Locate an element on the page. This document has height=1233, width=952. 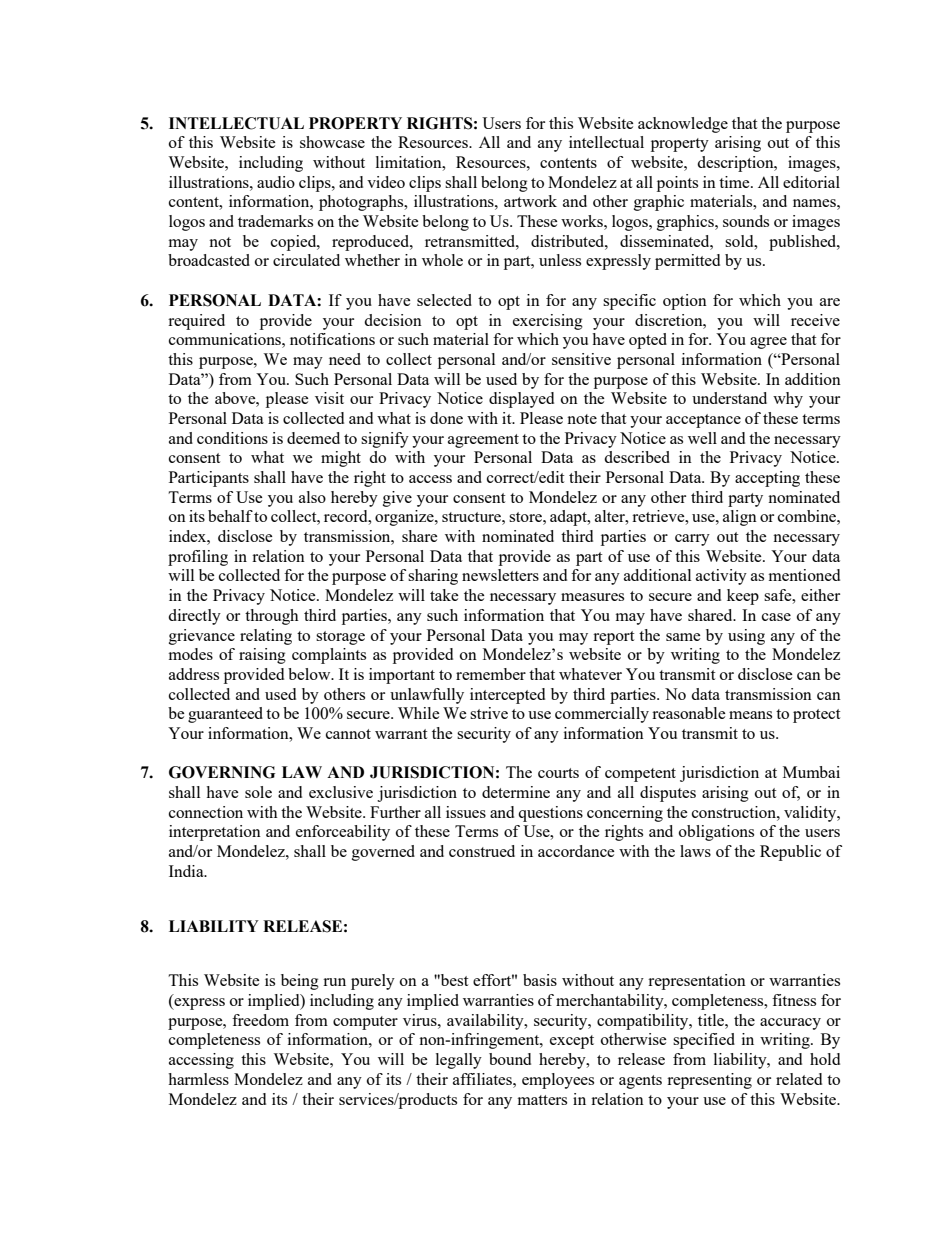
determine is located at coordinates (516, 792).
